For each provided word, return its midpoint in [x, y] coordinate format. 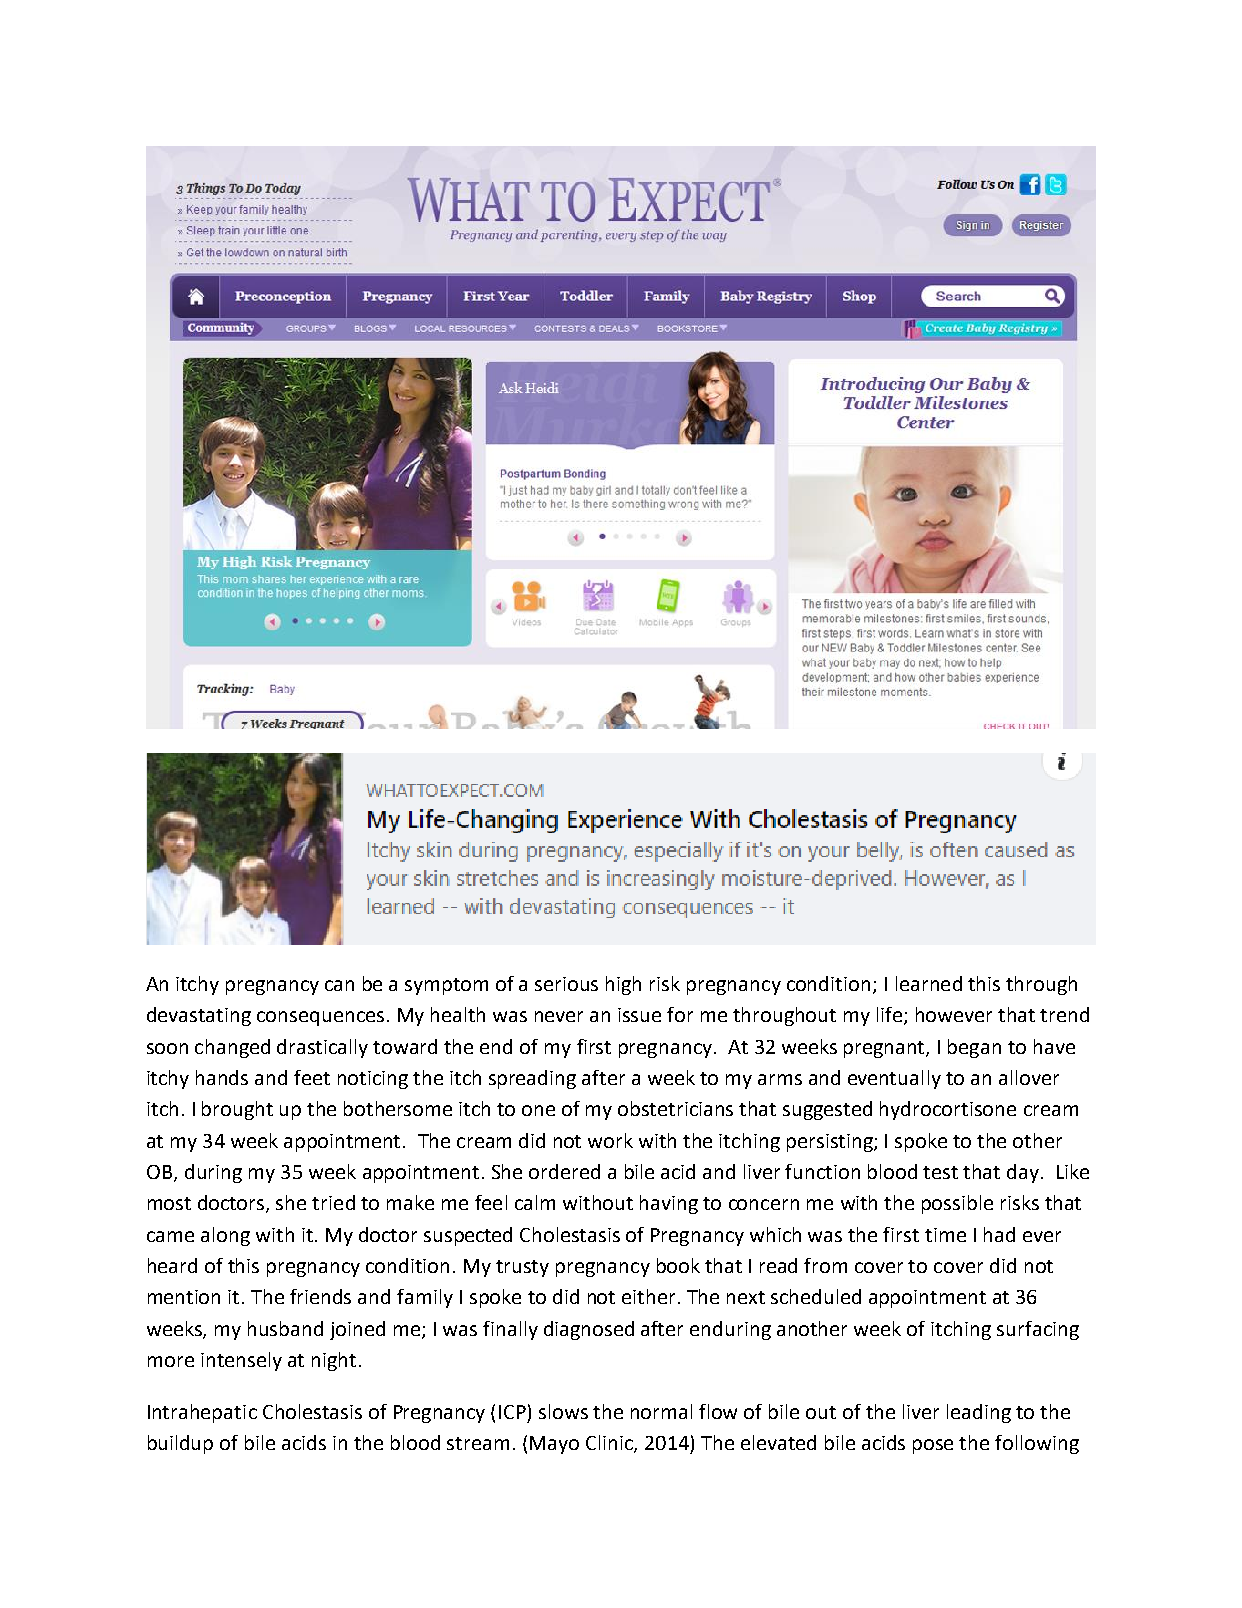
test [940, 1172]
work [610, 1140]
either [648, 1296]
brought [237, 1110]
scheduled [816, 1296]
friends [320, 1296]
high [623, 985]
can [339, 985]
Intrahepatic [202, 1413]
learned [929, 983]
